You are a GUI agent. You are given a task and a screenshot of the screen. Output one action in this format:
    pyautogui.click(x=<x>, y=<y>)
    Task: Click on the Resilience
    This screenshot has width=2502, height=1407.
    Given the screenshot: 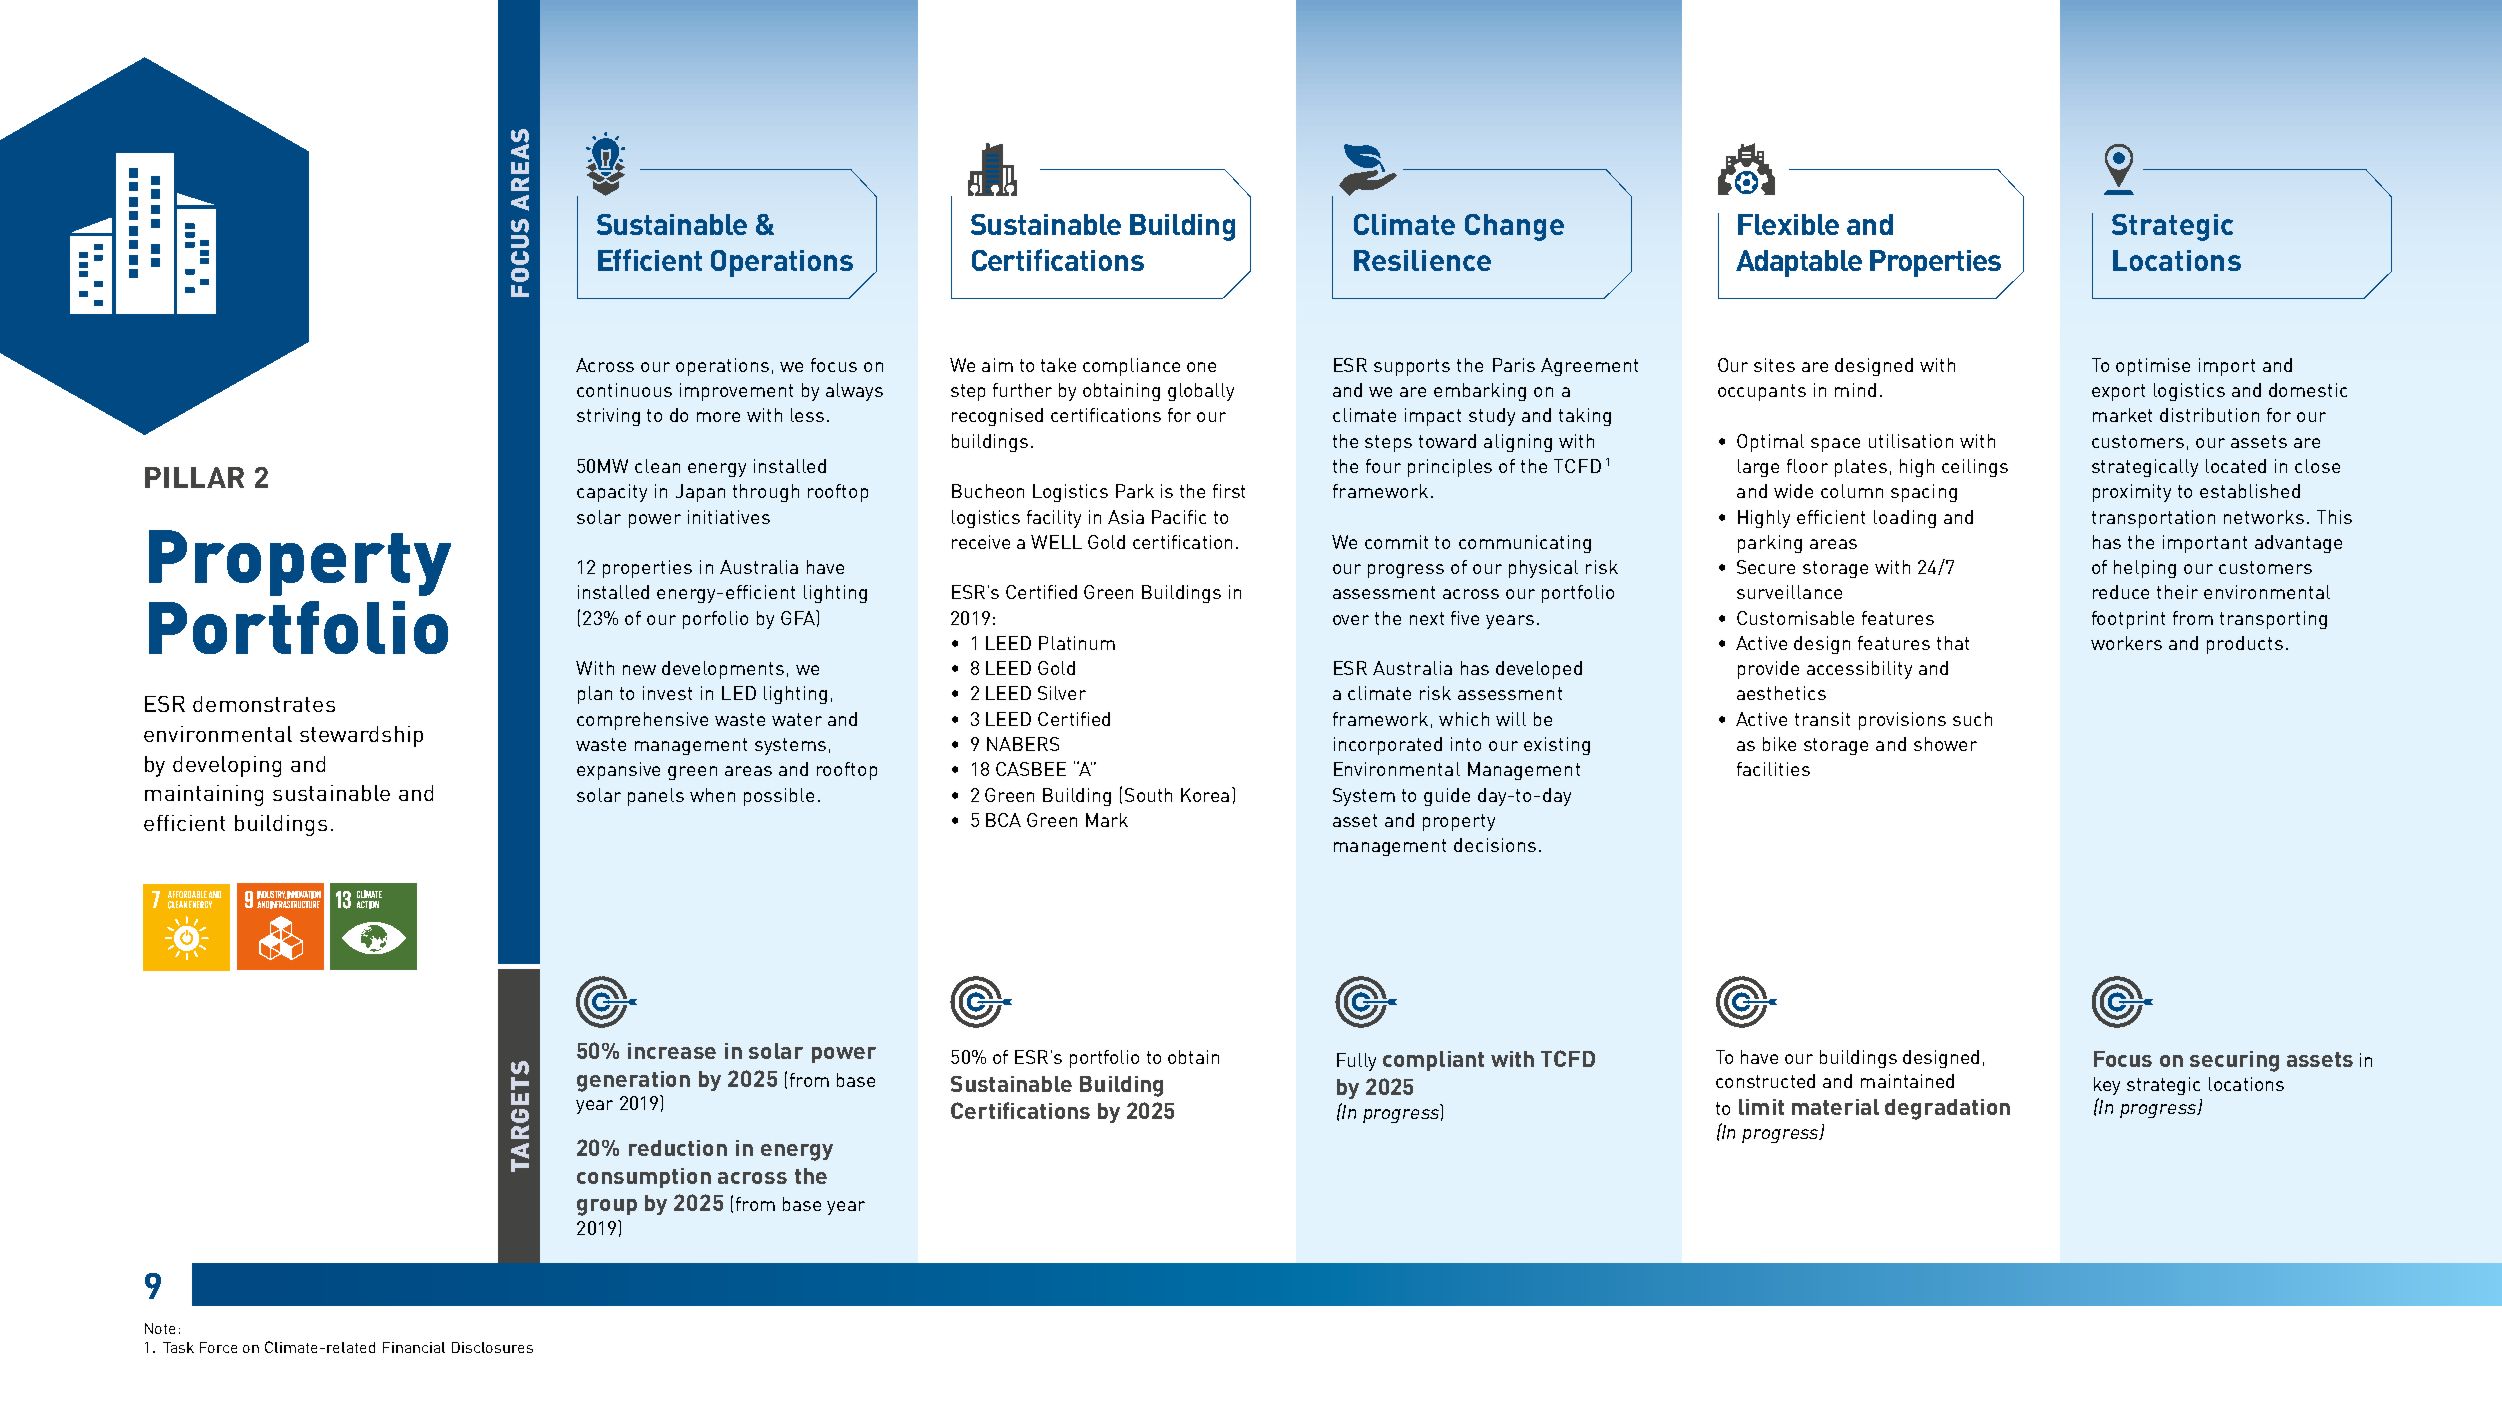 What is the action you would take?
    pyautogui.click(x=1422, y=260)
